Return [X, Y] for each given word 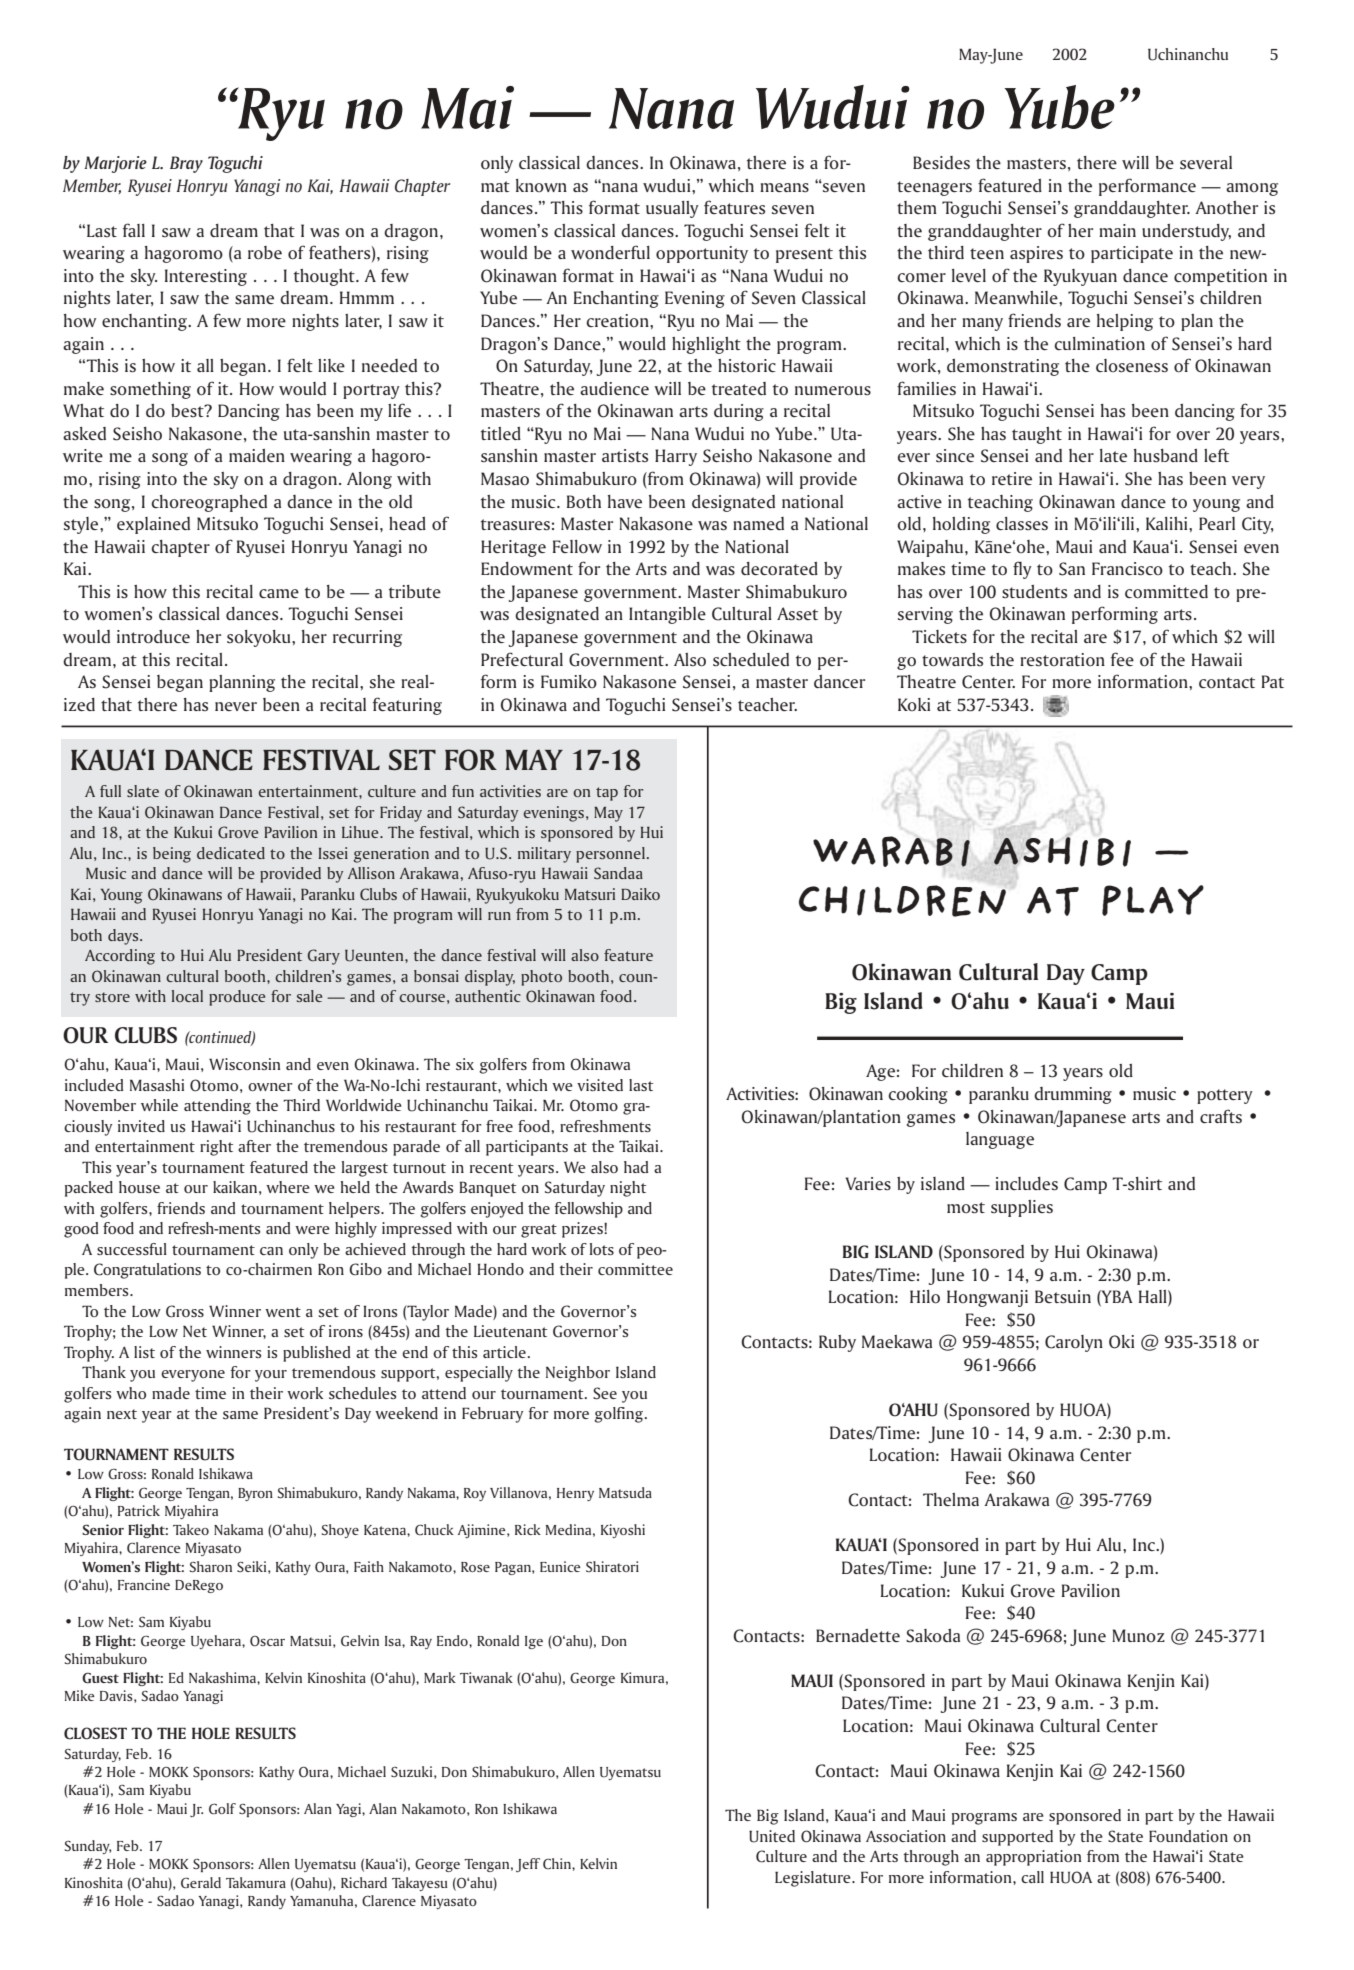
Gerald [201, 1882]
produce [237, 998]
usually [672, 209]
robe [265, 253]
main [1117, 230]
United [772, 1836]
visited [600, 1085]
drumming [1073, 1095]
